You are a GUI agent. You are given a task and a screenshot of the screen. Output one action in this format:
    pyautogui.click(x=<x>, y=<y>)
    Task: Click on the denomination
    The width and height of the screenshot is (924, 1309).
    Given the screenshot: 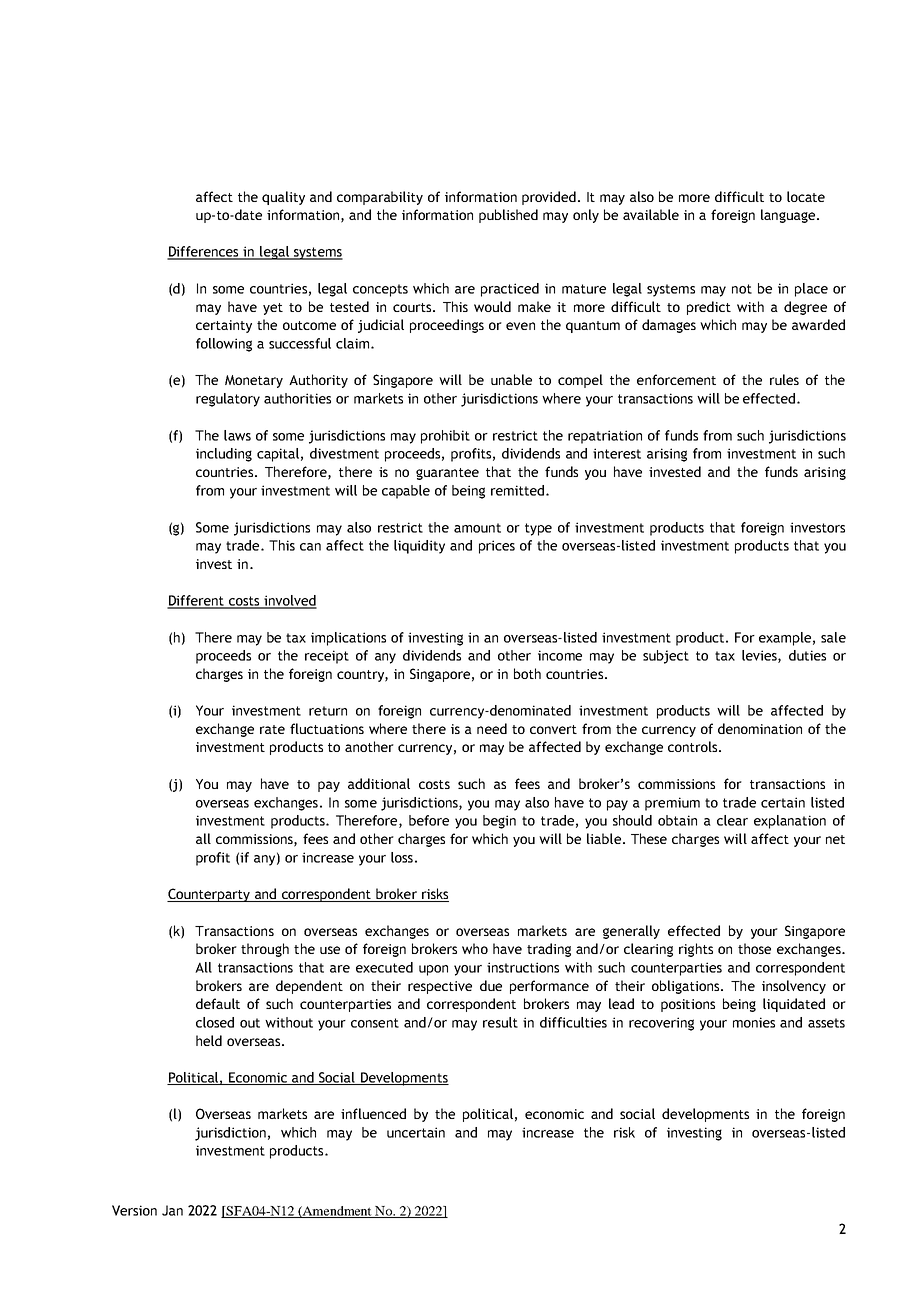 What is the action you would take?
    pyautogui.click(x=760, y=728)
